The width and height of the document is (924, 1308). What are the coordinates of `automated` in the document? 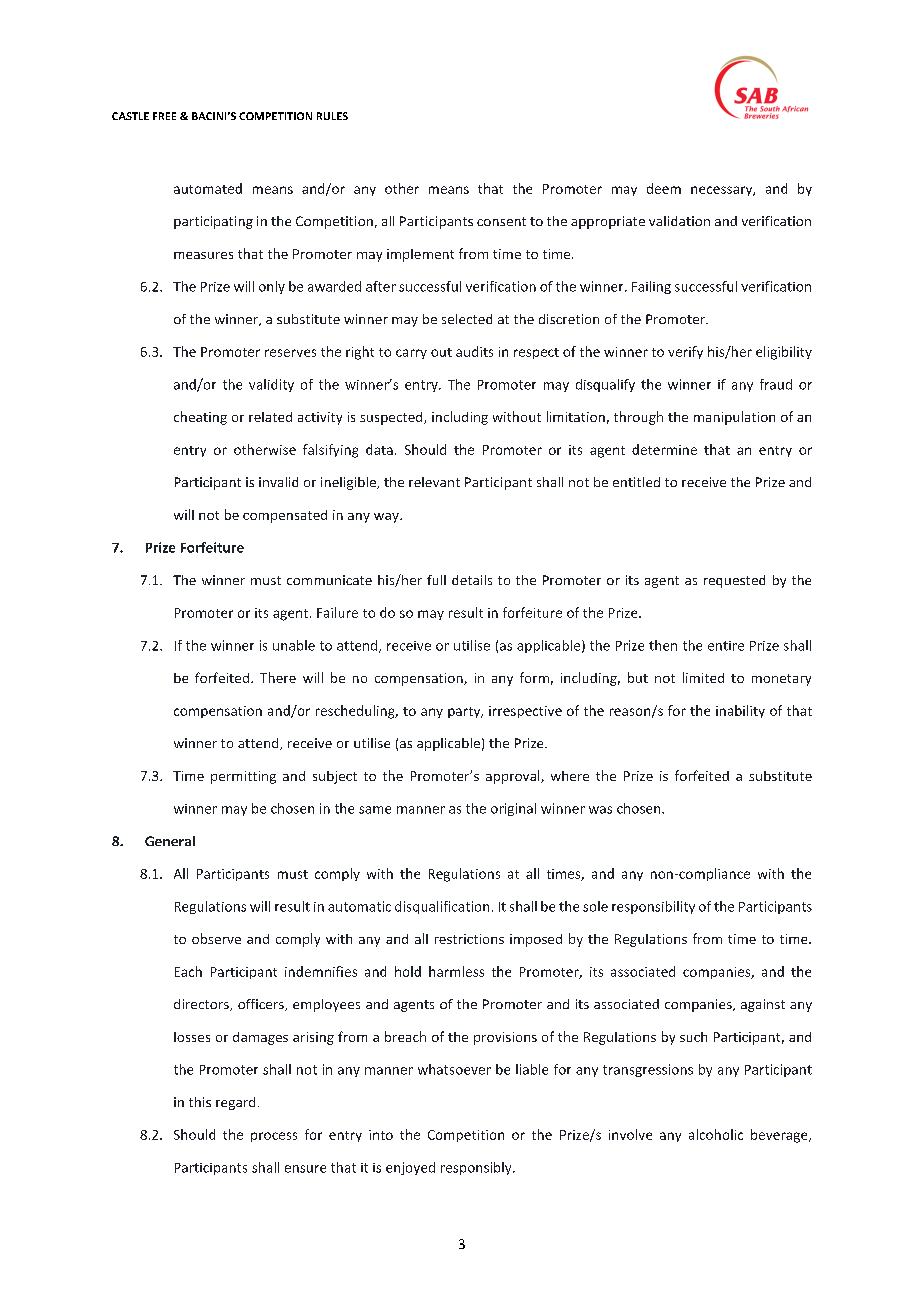 It's located at (208, 188).
